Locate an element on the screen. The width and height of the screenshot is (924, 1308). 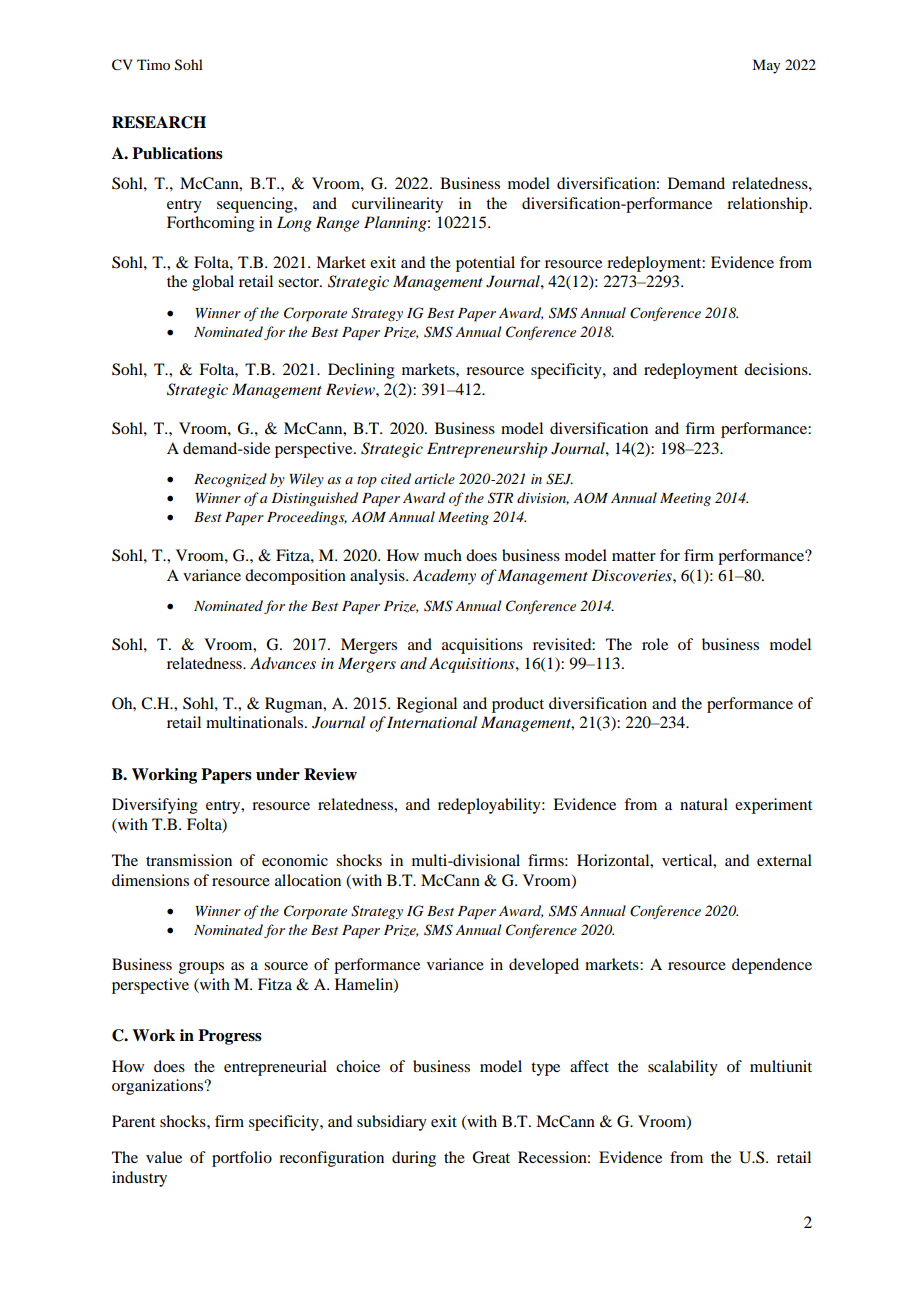
role is located at coordinates (655, 644).
